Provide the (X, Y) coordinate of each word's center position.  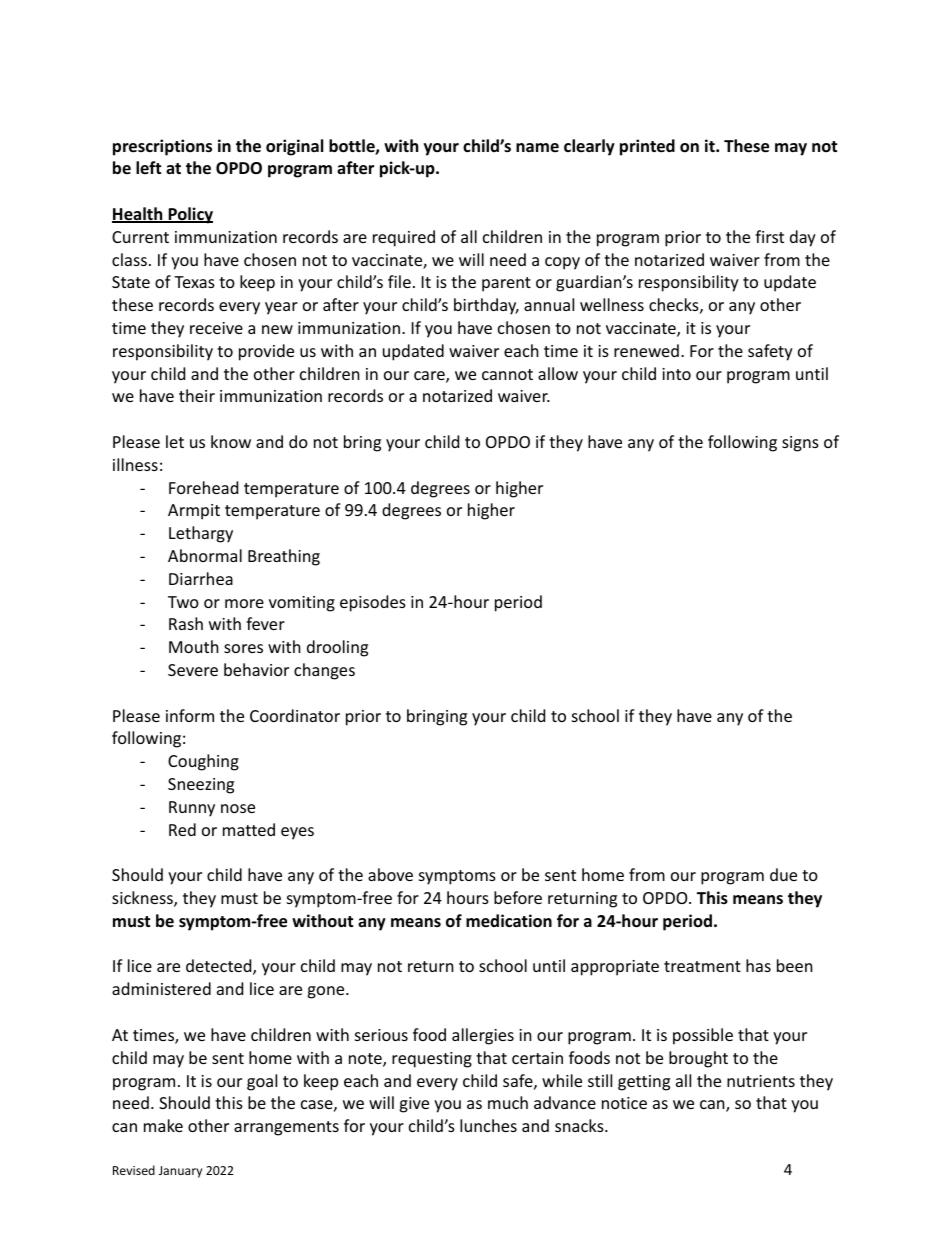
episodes (373, 603)
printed (647, 147)
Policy (189, 215)
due (783, 874)
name (537, 147)
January (180, 1172)
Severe (193, 670)
